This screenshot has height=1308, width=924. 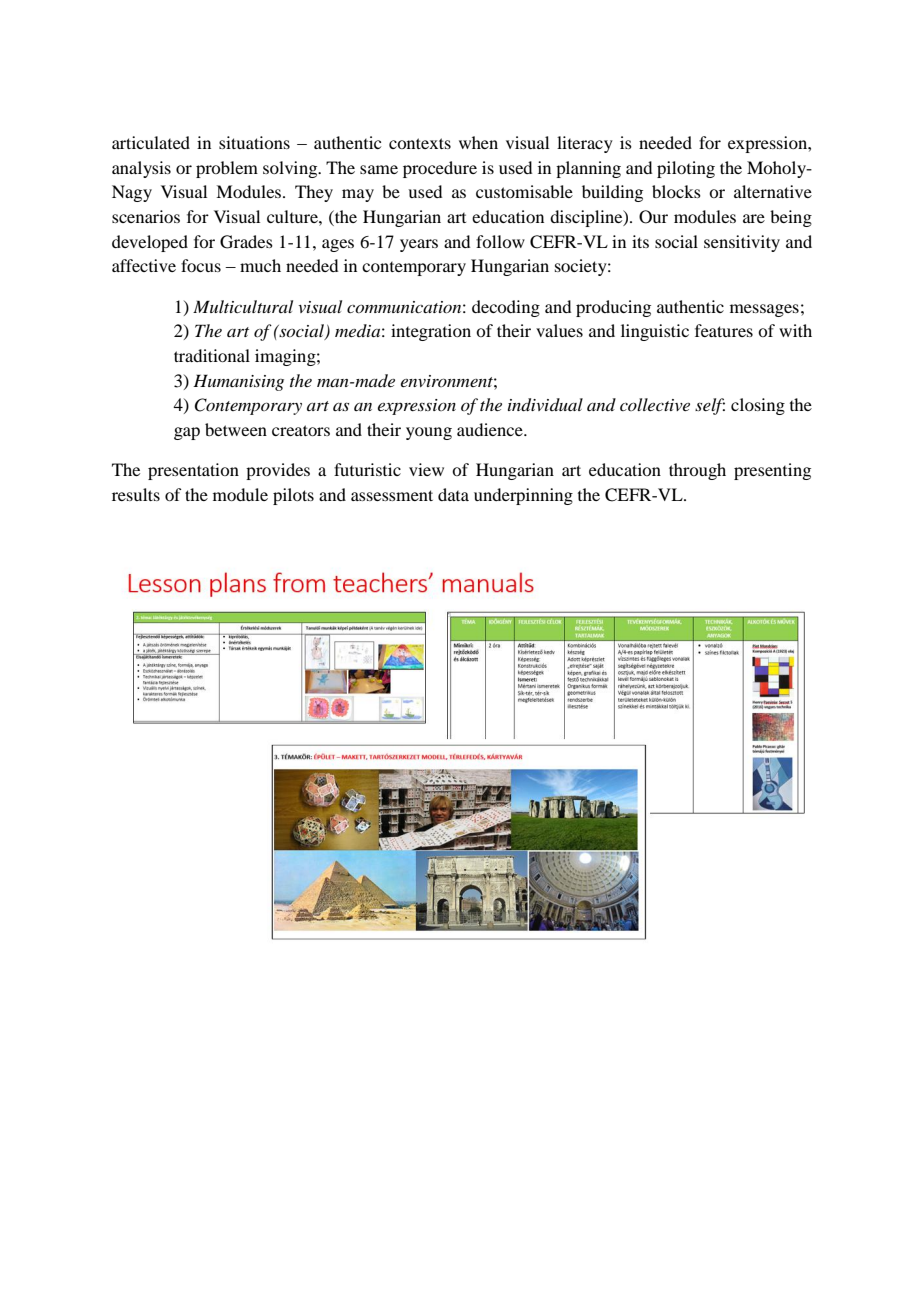 What do you see at coordinates (254, 142) in the screenshot?
I see `situations` at bounding box center [254, 142].
